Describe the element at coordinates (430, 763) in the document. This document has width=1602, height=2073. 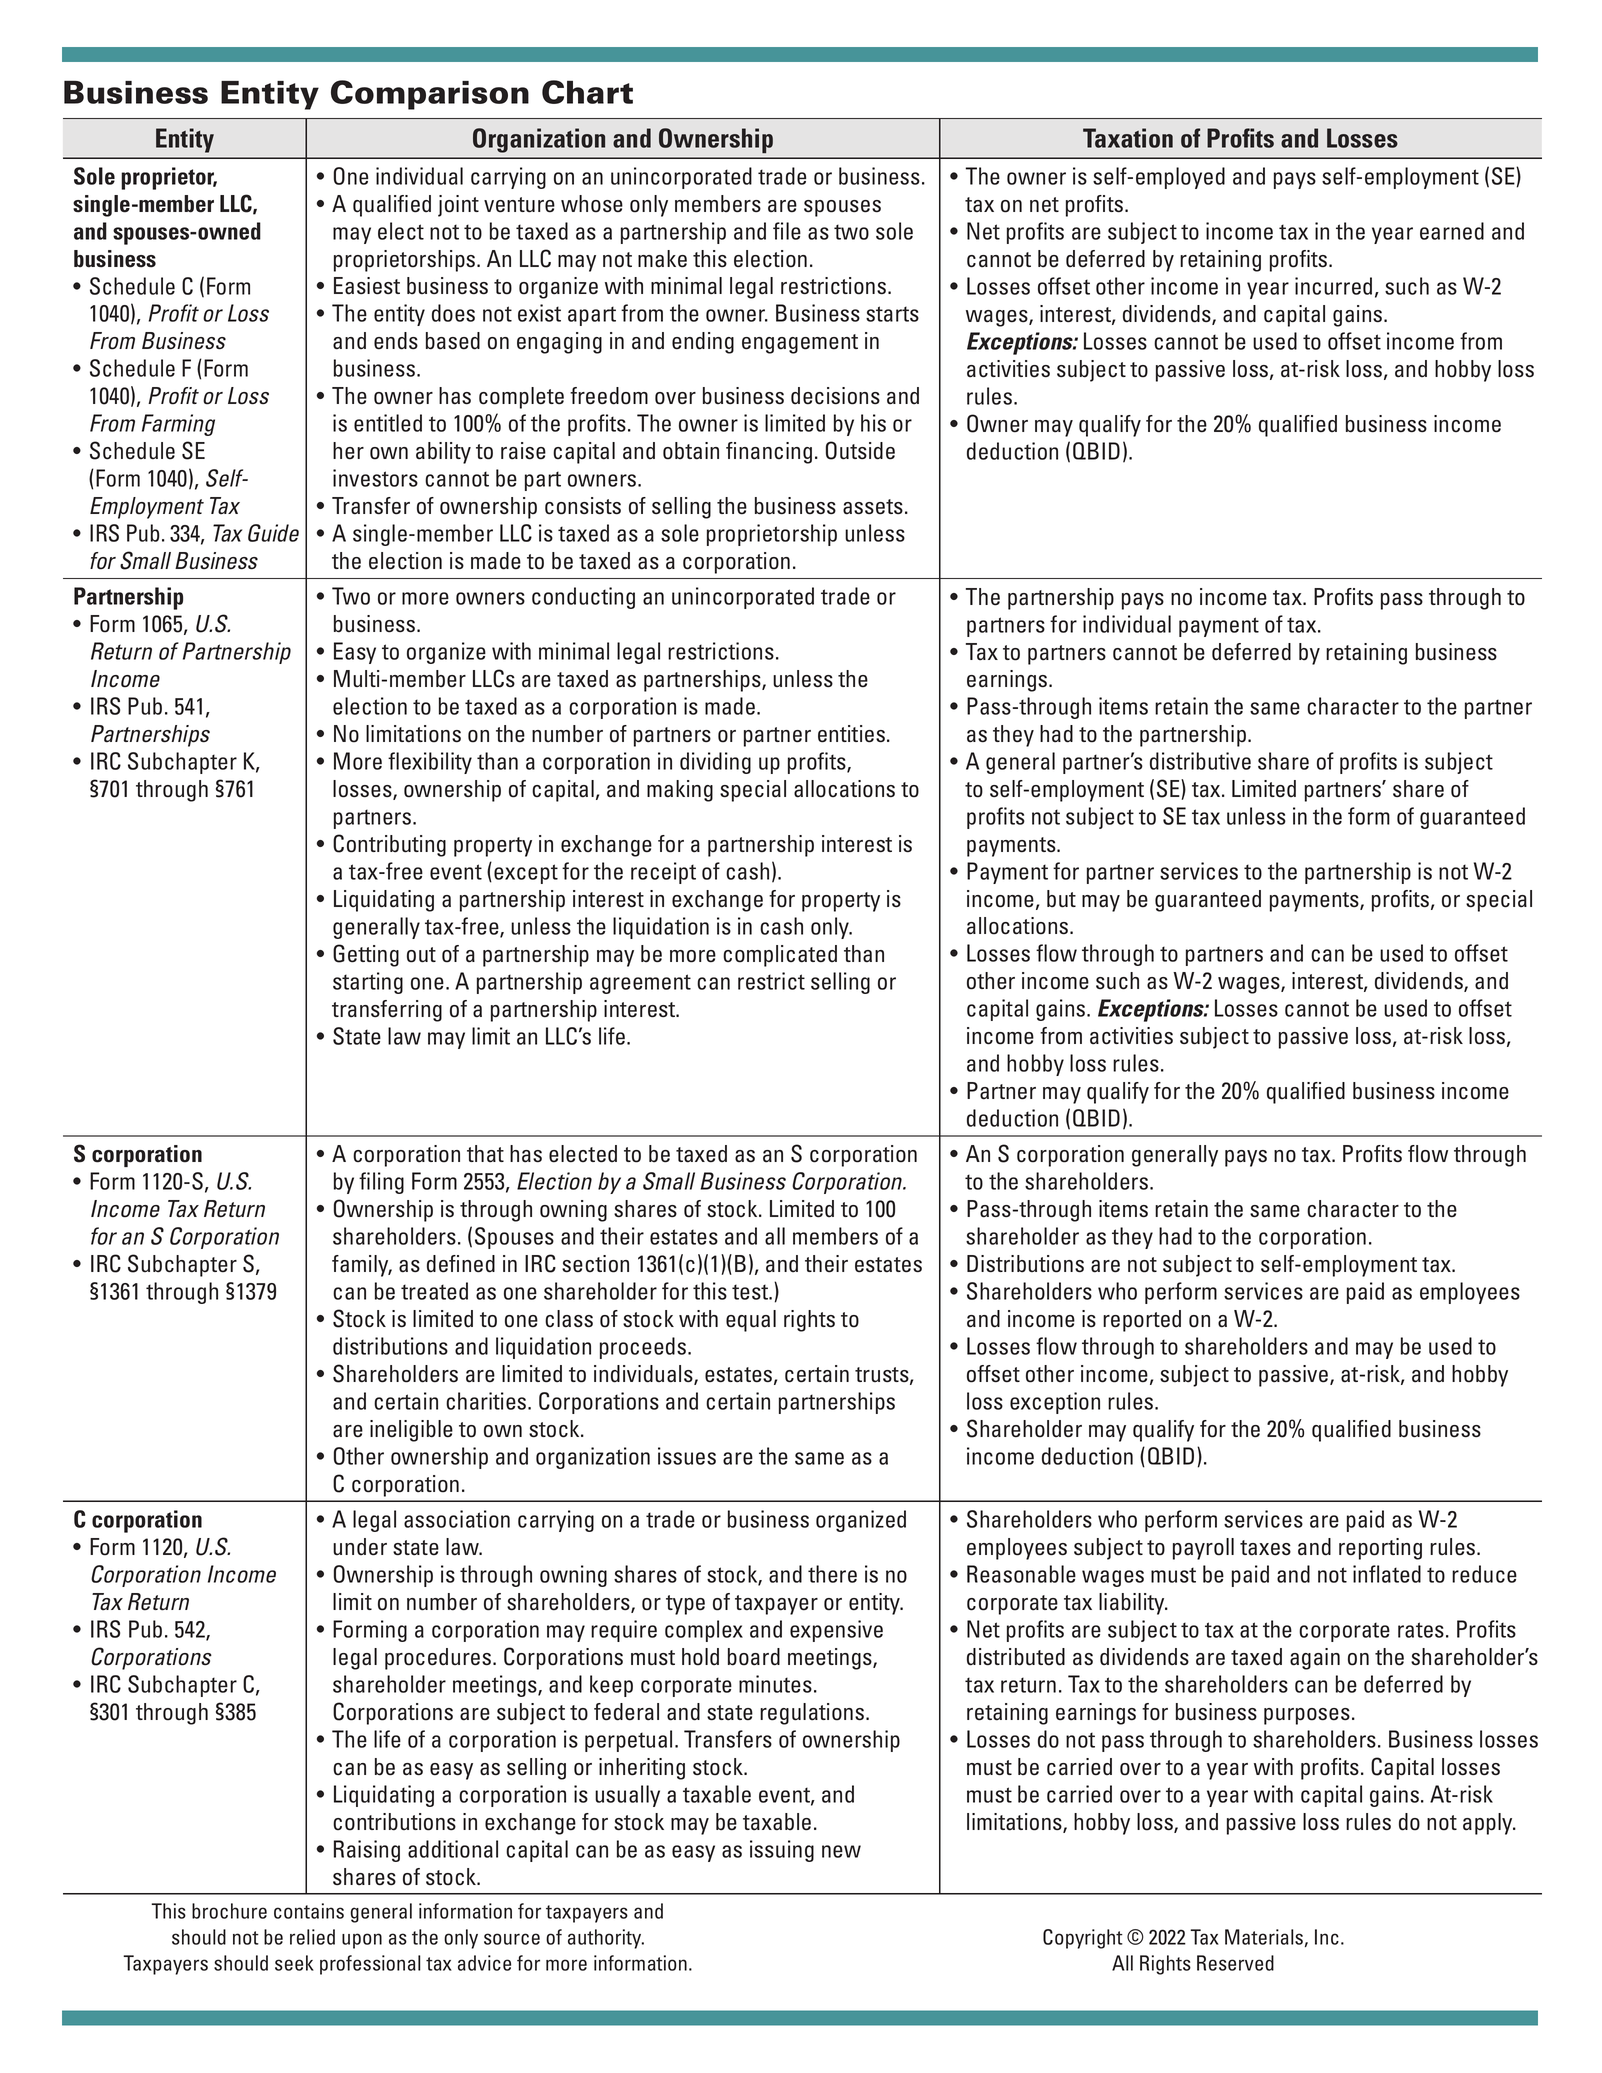
I see `flexibility` at that location.
